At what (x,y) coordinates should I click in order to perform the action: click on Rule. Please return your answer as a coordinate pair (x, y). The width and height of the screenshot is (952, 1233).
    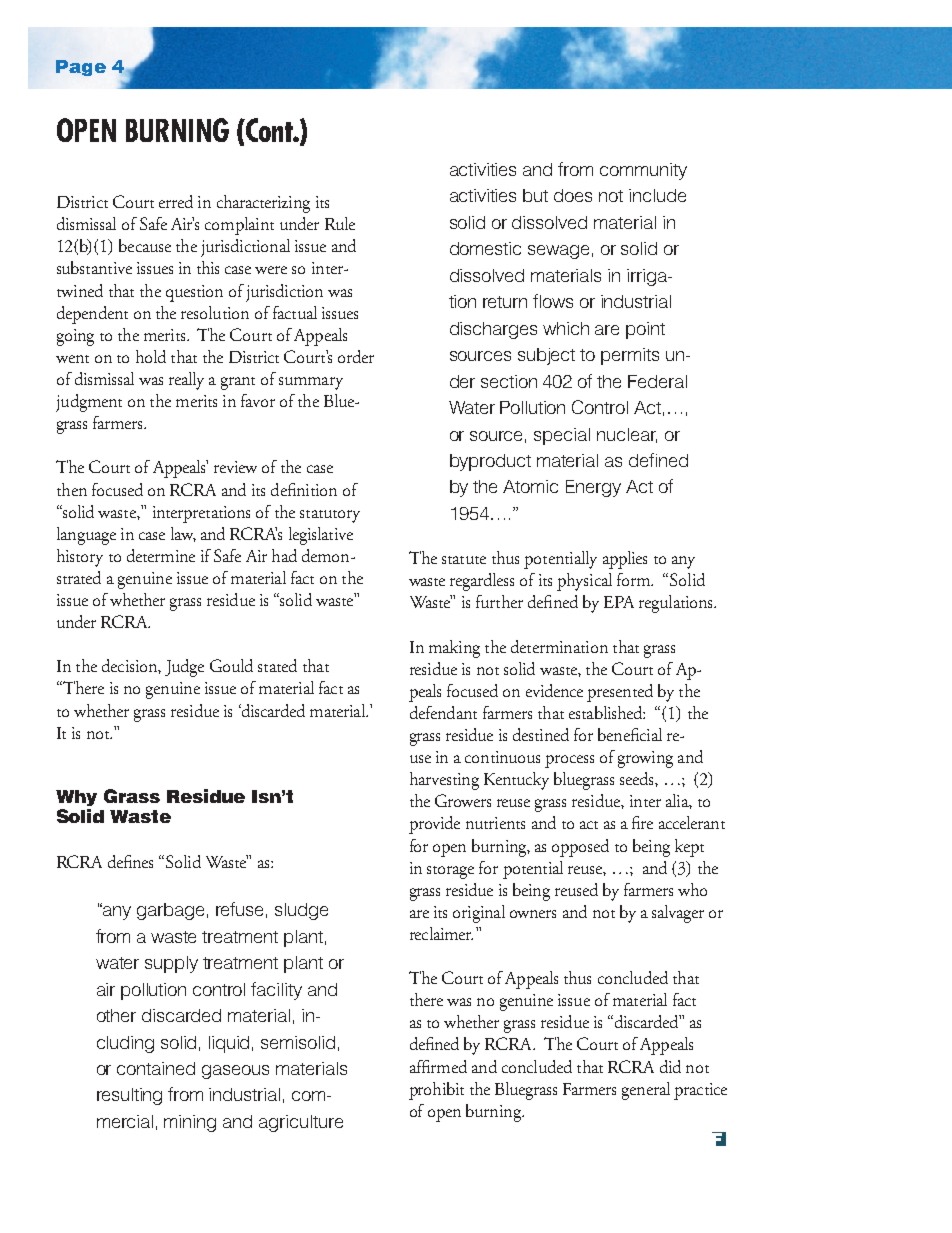
    Looking at the image, I should click on (340, 223).
